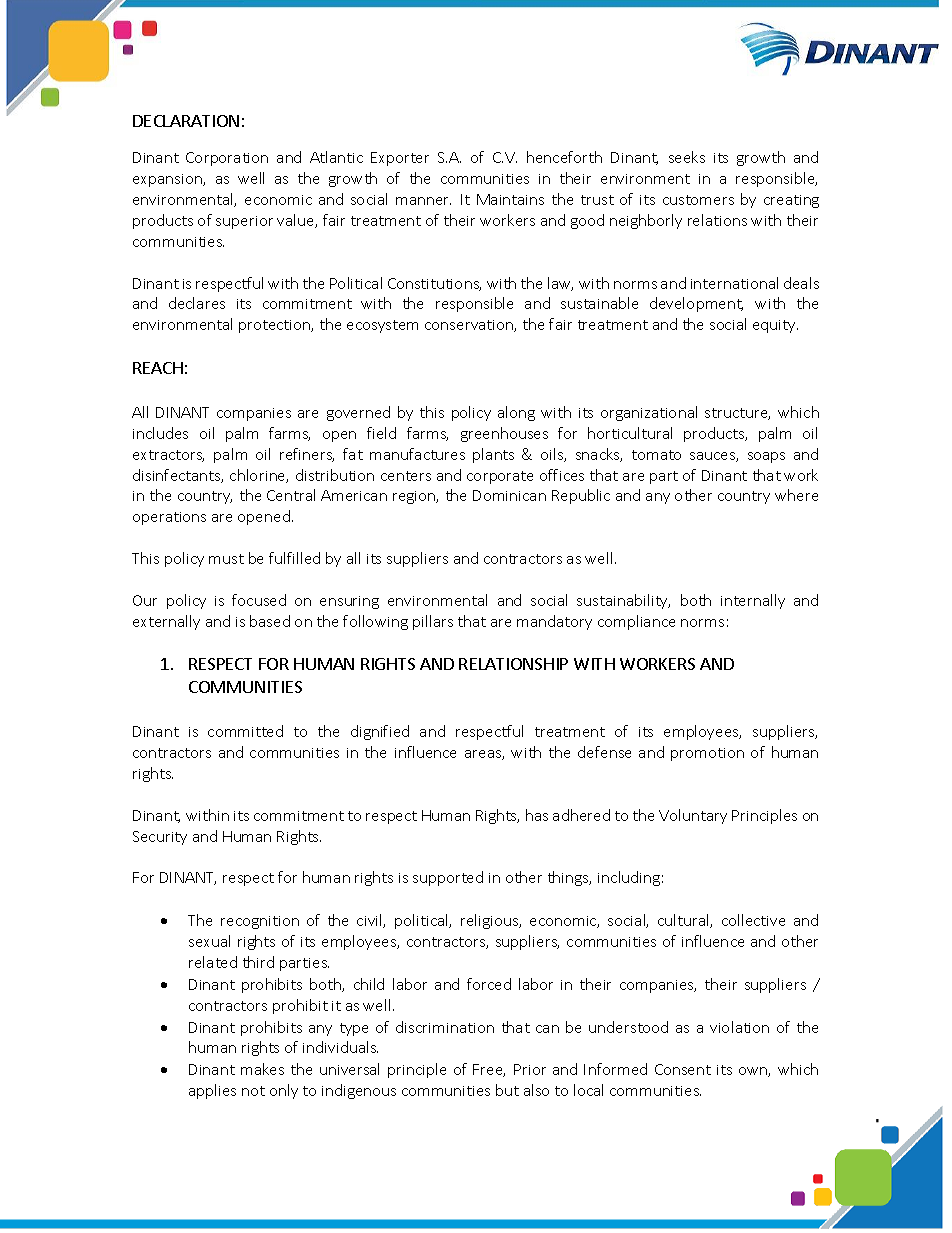 The height and width of the image is (1233, 952). Describe the element at coordinates (445, 1027) in the image. I see `discrimination` at that location.
